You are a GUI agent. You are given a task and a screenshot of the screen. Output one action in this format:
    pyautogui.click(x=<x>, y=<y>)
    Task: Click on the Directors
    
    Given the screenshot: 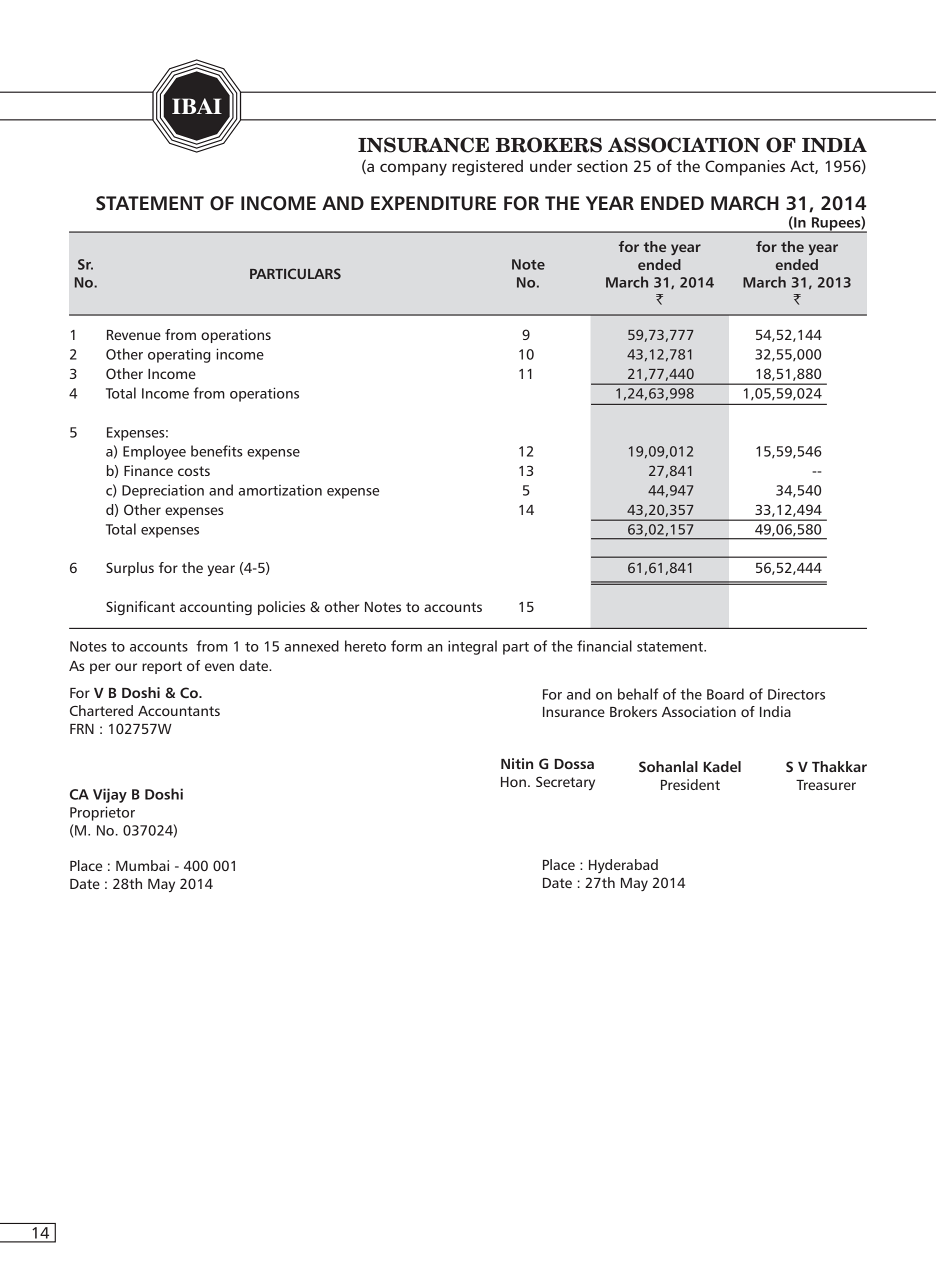 What is the action you would take?
    pyautogui.click(x=796, y=694)
